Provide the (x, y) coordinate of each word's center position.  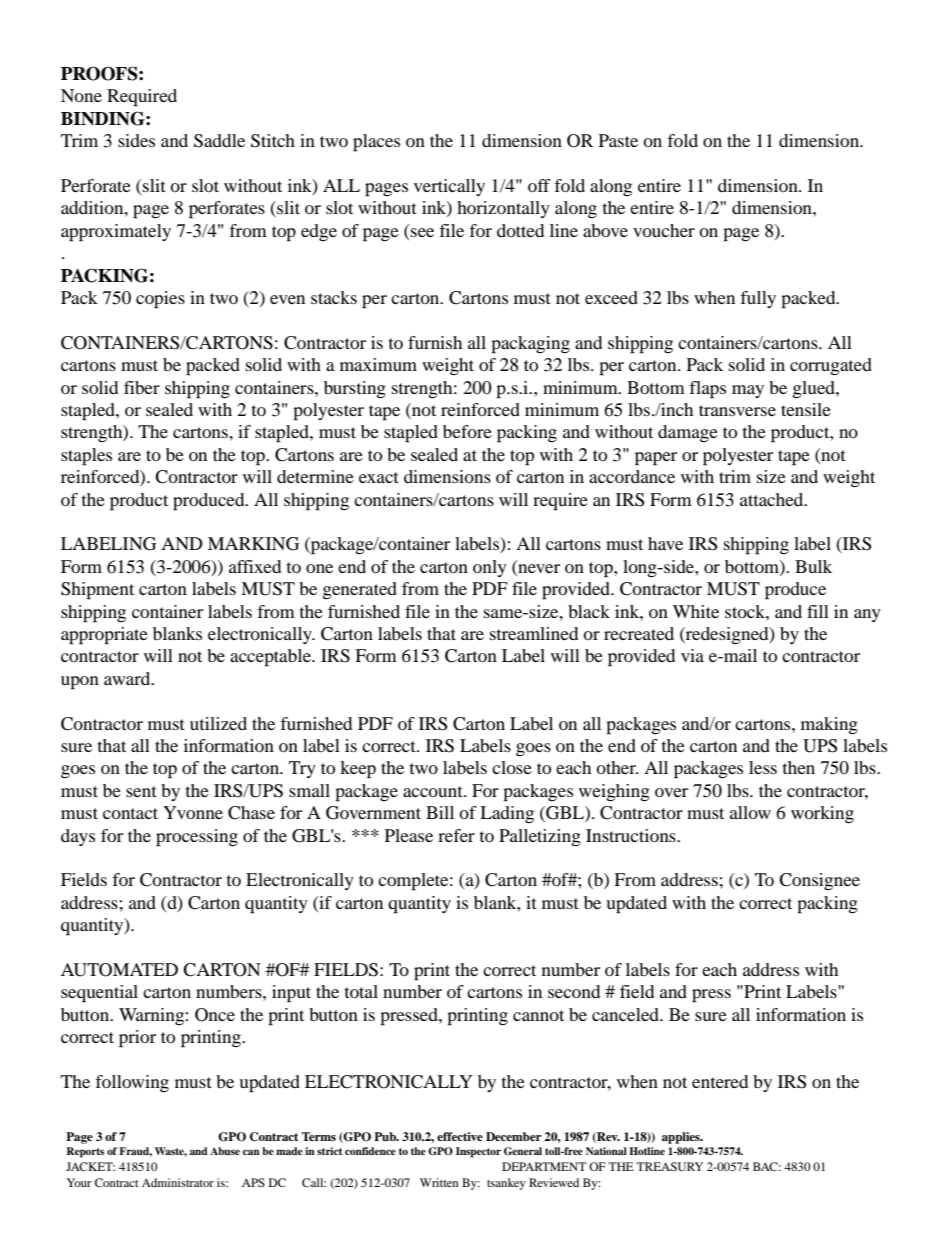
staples (86, 457)
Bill (440, 812)
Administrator (178, 1182)
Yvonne (193, 812)
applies (682, 1138)
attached (773, 499)
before (467, 431)
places (376, 143)
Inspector (478, 1152)
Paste (618, 140)
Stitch (273, 141)
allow (750, 812)
